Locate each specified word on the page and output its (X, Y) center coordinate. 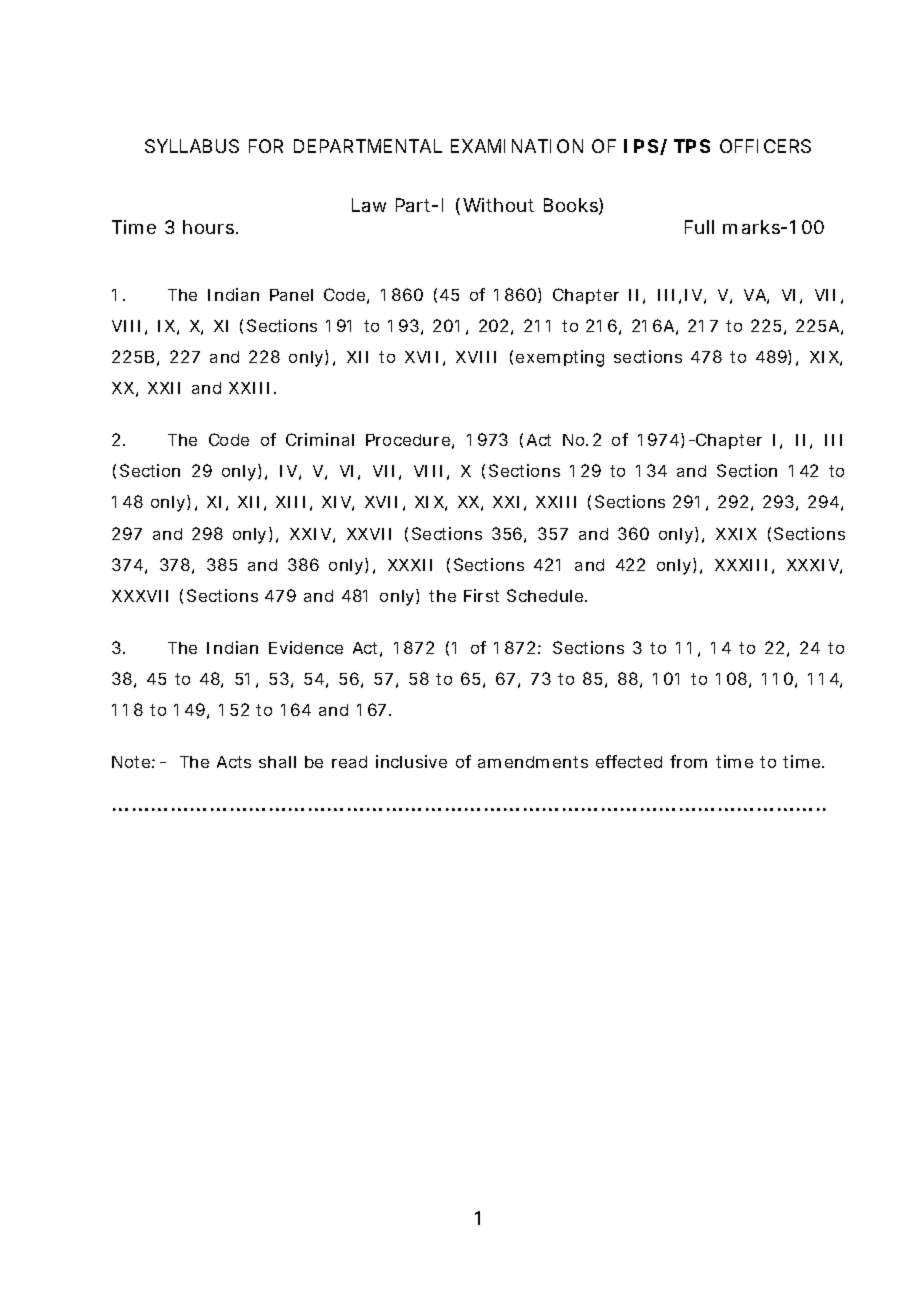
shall (277, 762)
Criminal (320, 439)
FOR (266, 146)
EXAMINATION (517, 146)
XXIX (736, 534)
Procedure (408, 440)
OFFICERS (765, 146)
